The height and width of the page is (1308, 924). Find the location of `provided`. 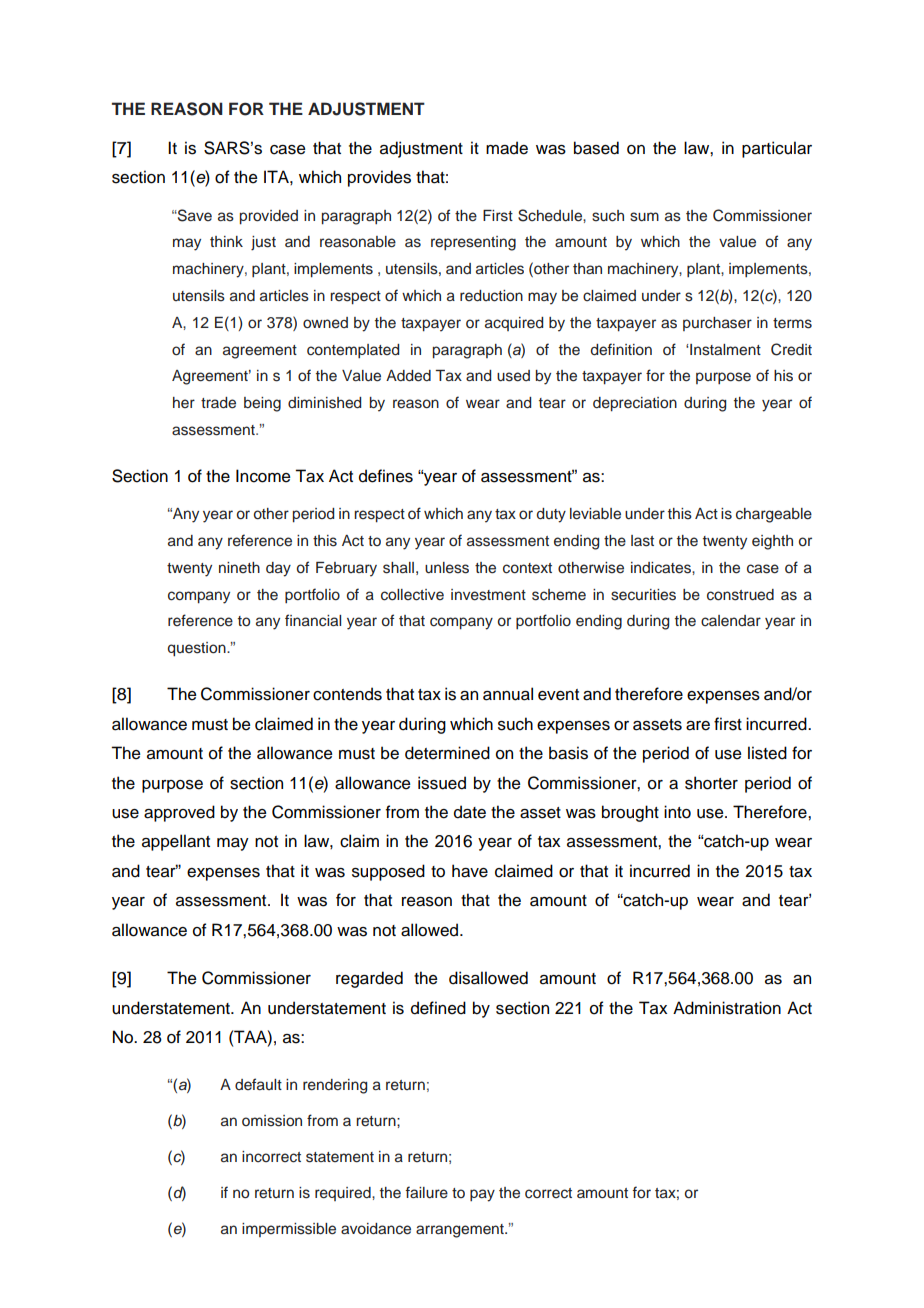

provided is located at coordinates (269, 217).
